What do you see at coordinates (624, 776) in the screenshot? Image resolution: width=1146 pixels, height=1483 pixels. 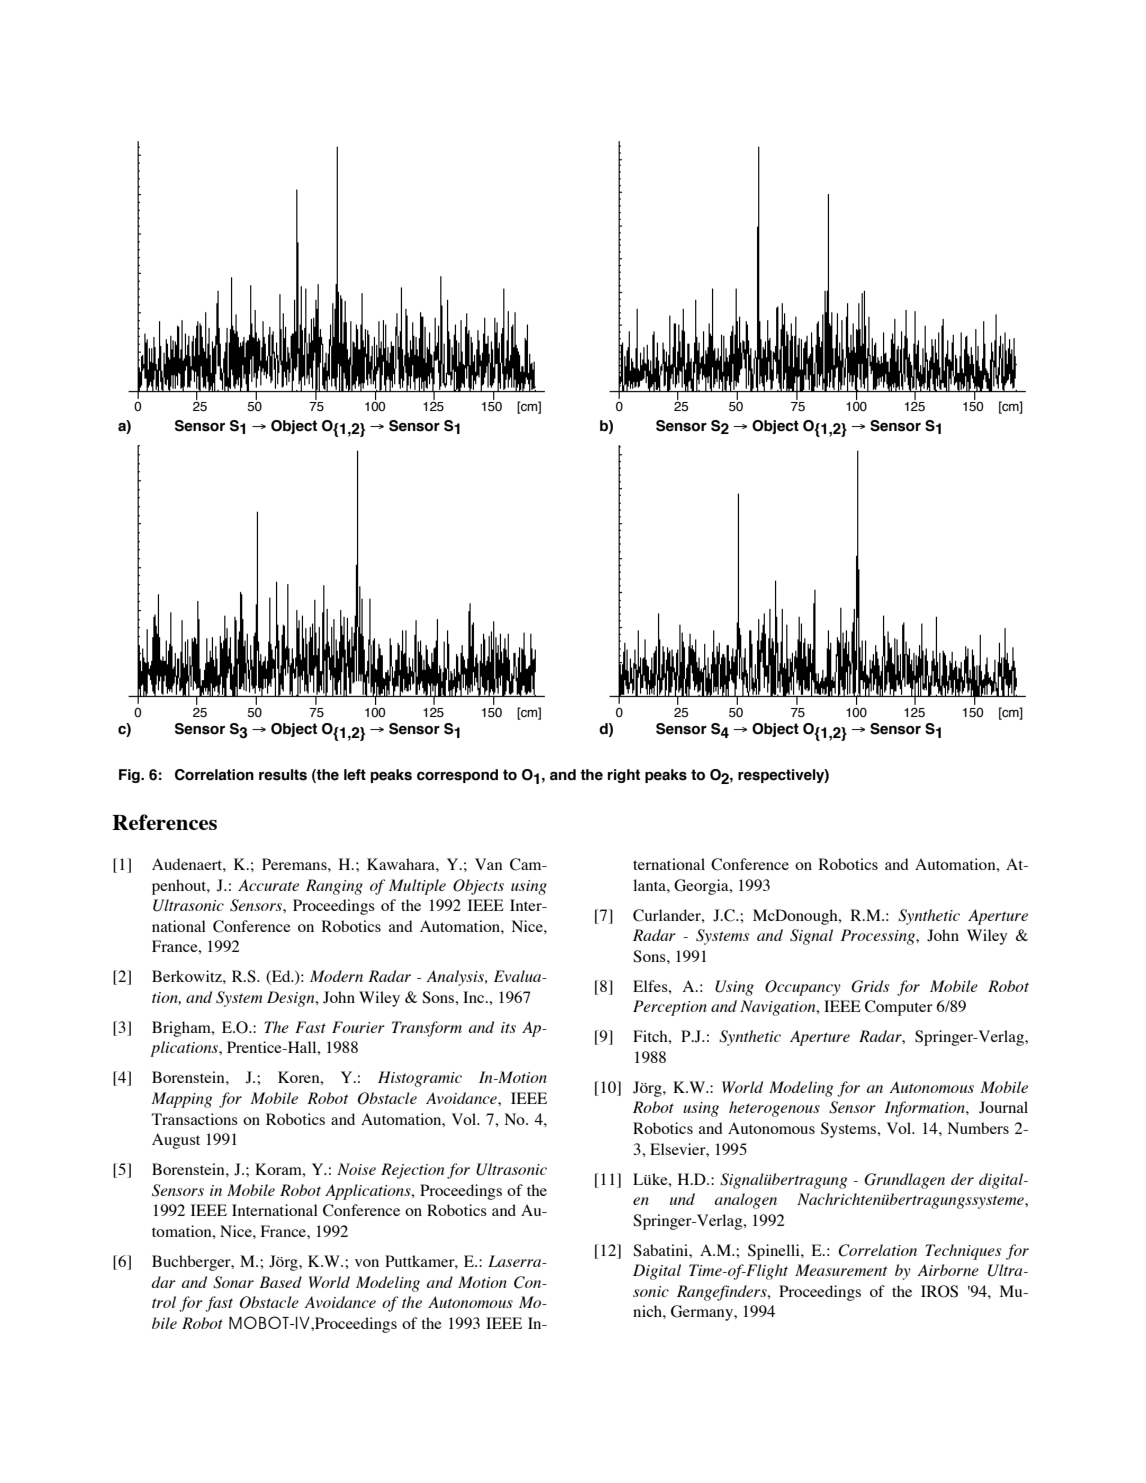 I see `right` at bounding box center [624, 776].
